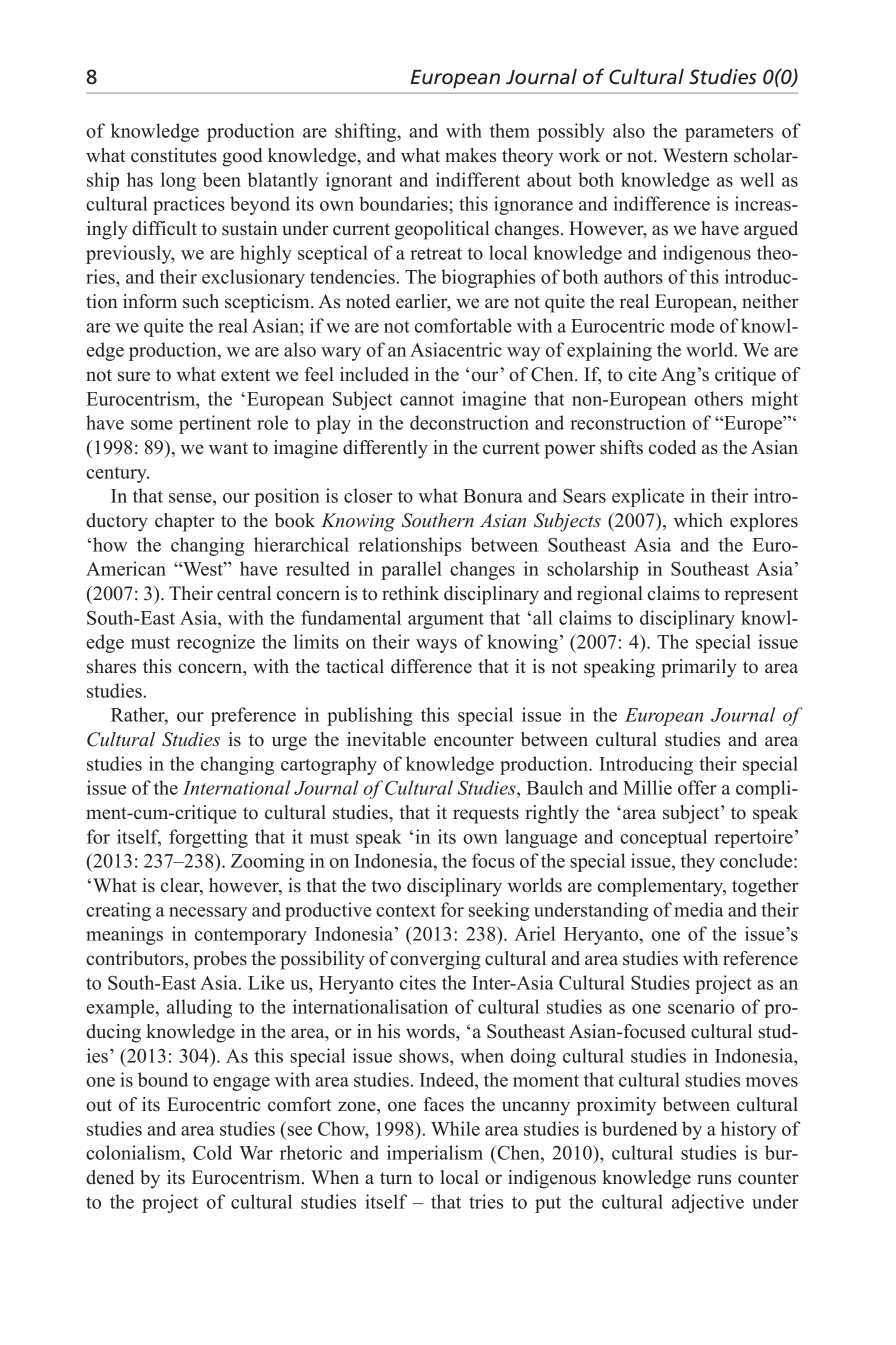  What do you see at coordinates (729, 133) in the screenshot?
I see `parameters` at bounding box center [729, 133].
